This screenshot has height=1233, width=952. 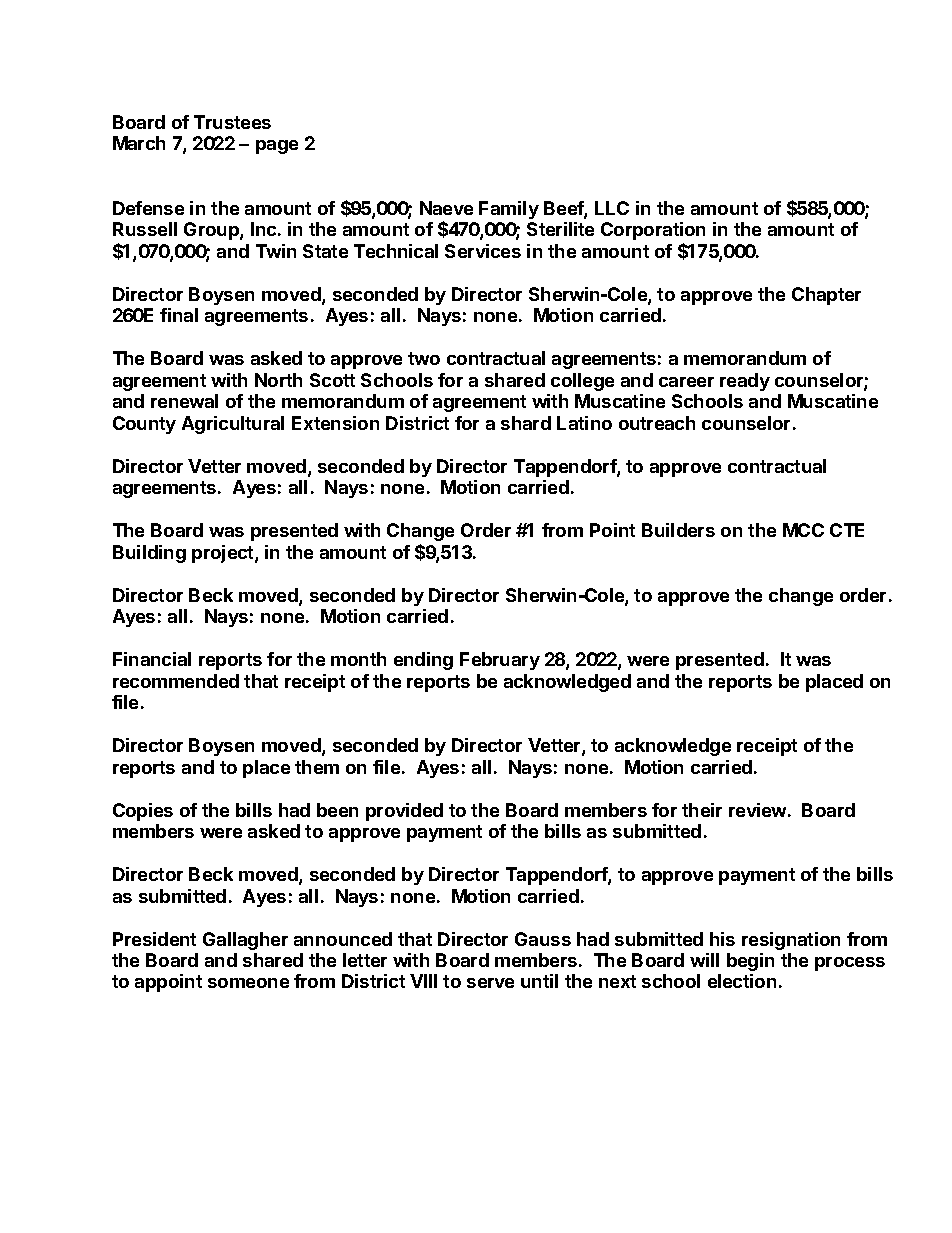 I want to click on February, so click(x=500, y=661).
